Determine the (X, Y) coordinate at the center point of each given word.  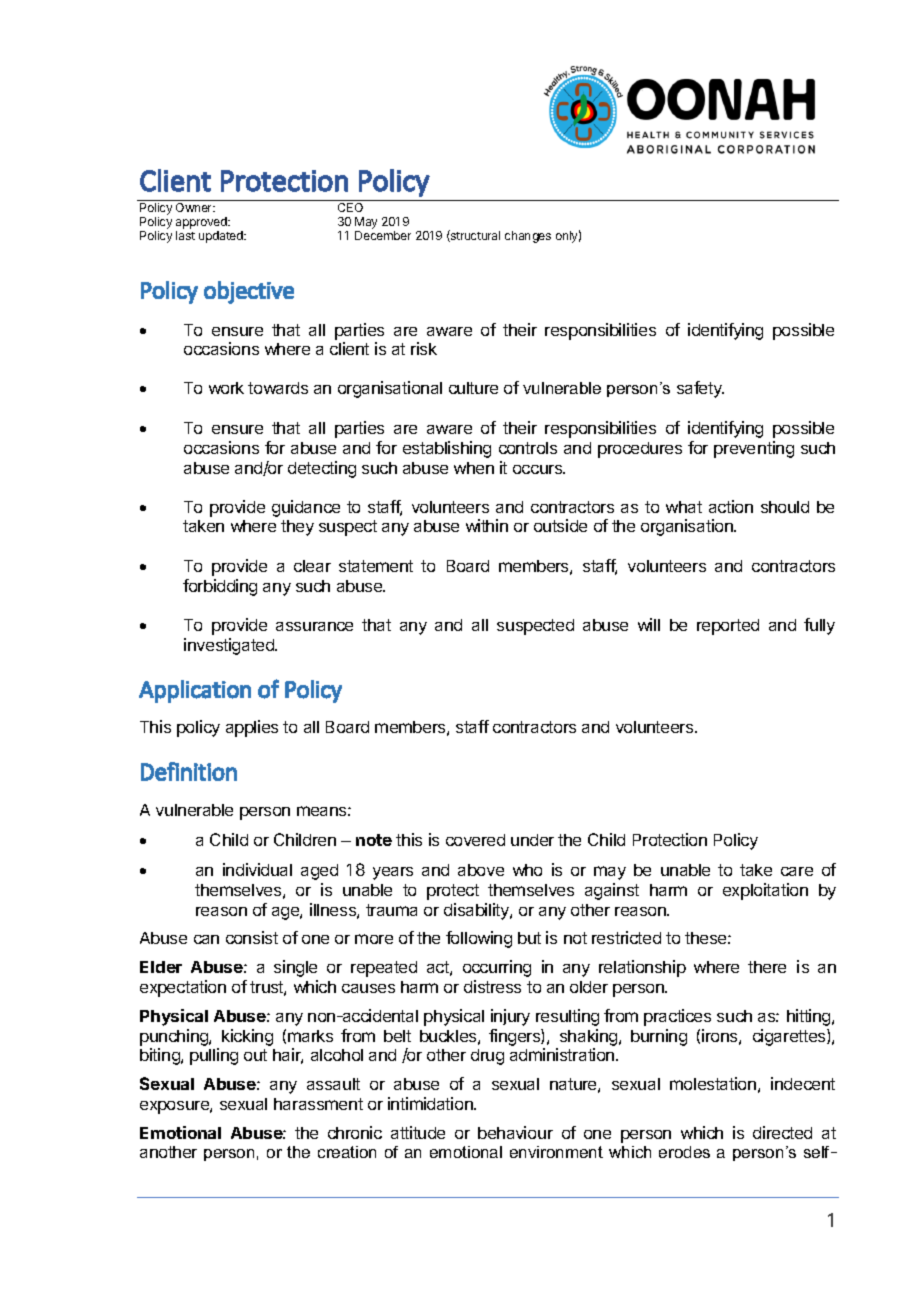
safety (700, 389)
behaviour (515, 1132)
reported (728, 627)
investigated (230, 646)
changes (528, 237)
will (649, 624)
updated (222, 237)
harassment (318, 1104)
